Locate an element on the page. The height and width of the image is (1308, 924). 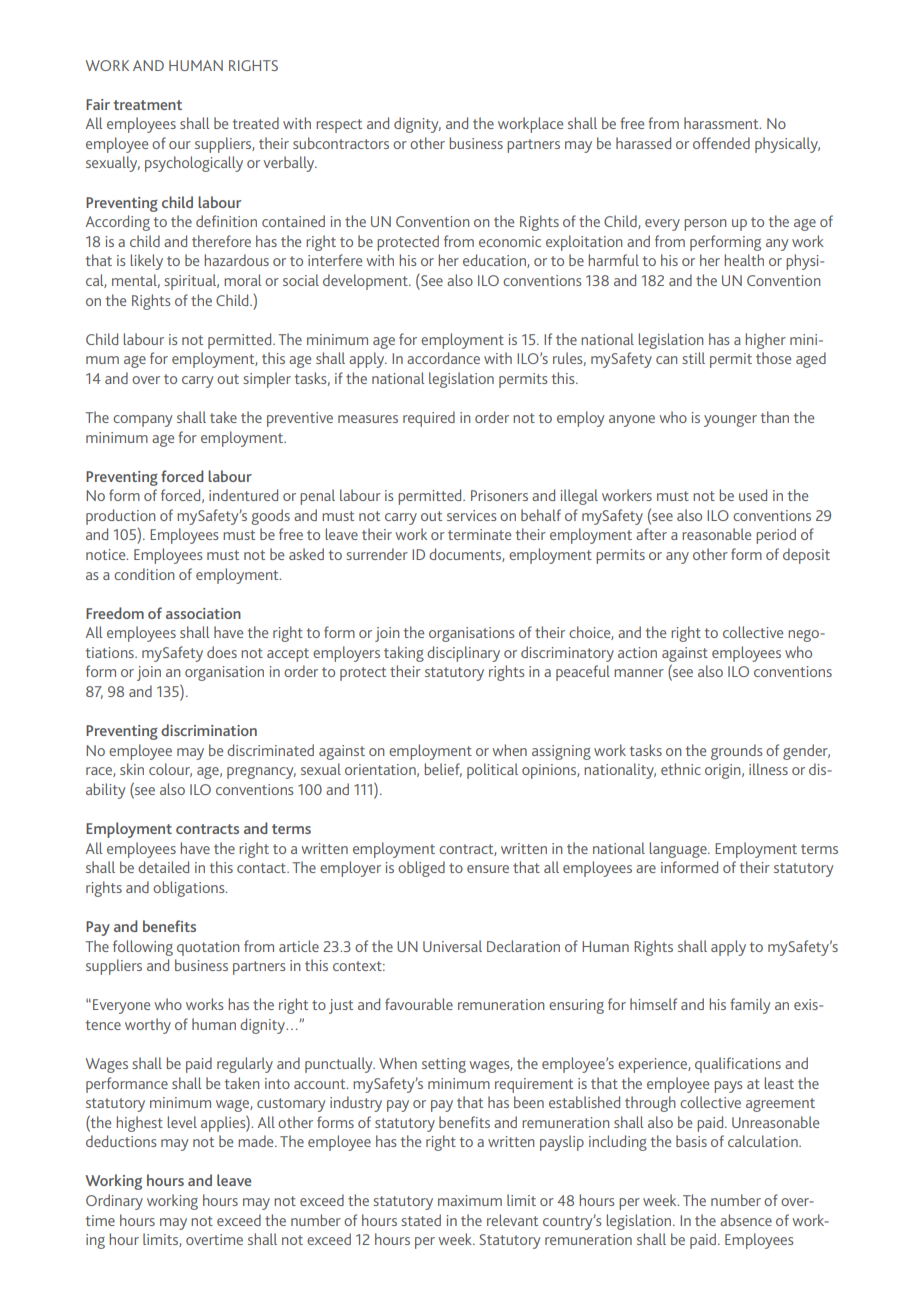
respect is located at coordinates (339, 126).
